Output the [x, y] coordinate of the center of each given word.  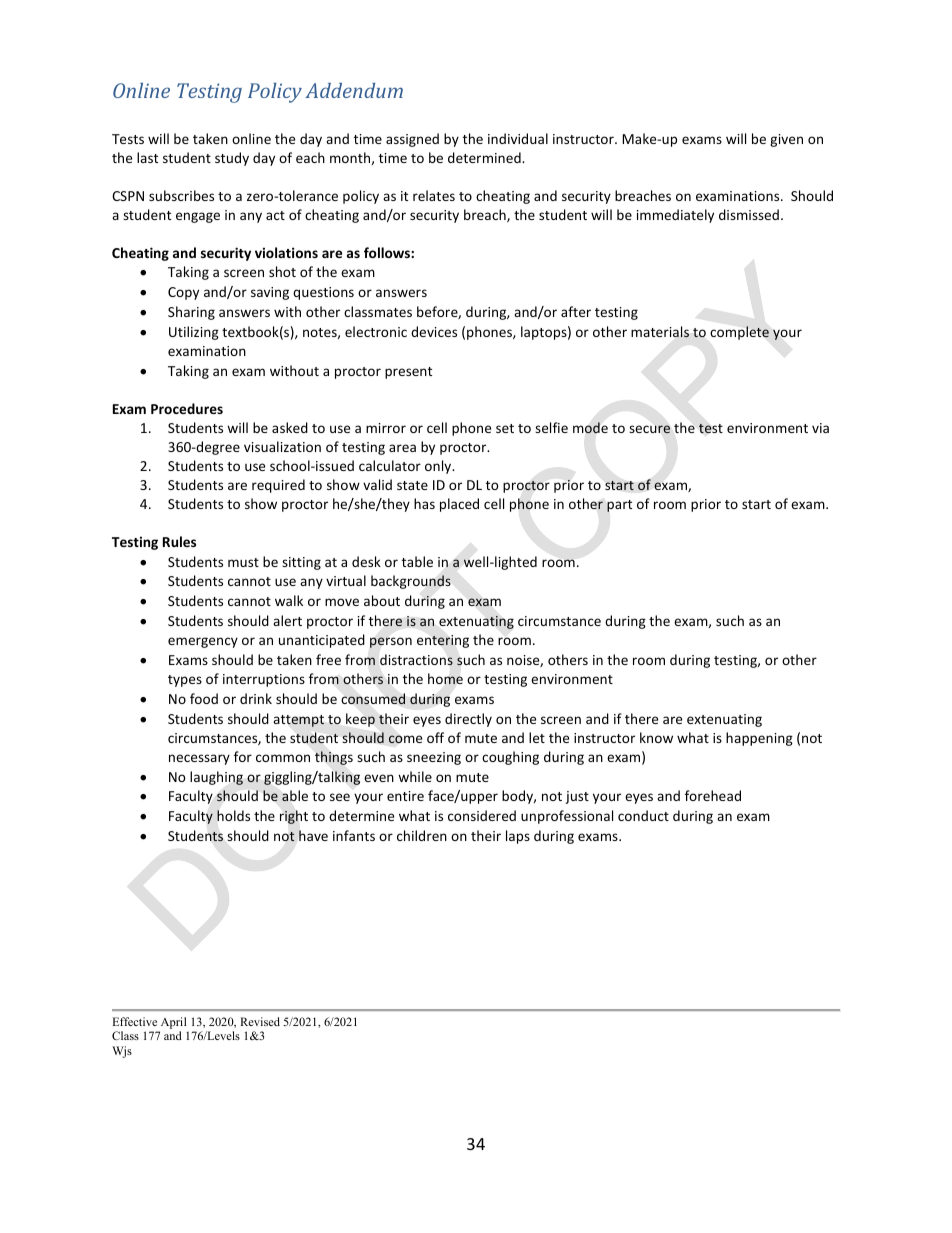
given [786, 140]
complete [739, 333]
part [619, 506]
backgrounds [411, 582]
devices [434, 331]
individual [518, 138]
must [243, 562]
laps [518, 837]
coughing [510, 758]
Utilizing [194, 333]
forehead [713, 795]
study [232, 159]
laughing [216, 778]
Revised [260, 1021]
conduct [643, 815]
